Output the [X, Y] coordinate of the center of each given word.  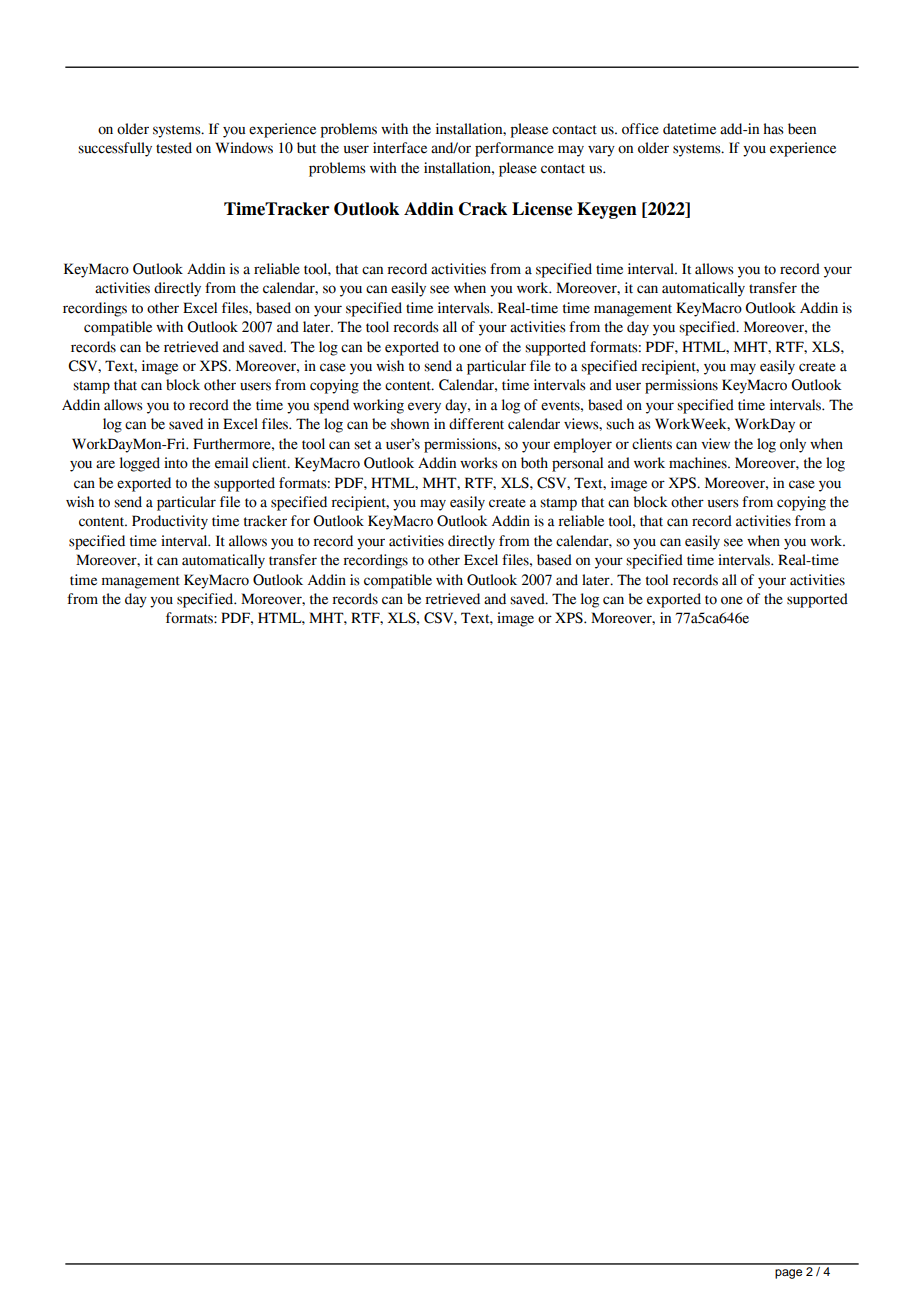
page [788, 1274]
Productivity [170, 522]
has [773, 129]
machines [699, 463]
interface [400, 148]
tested [174, 148]
